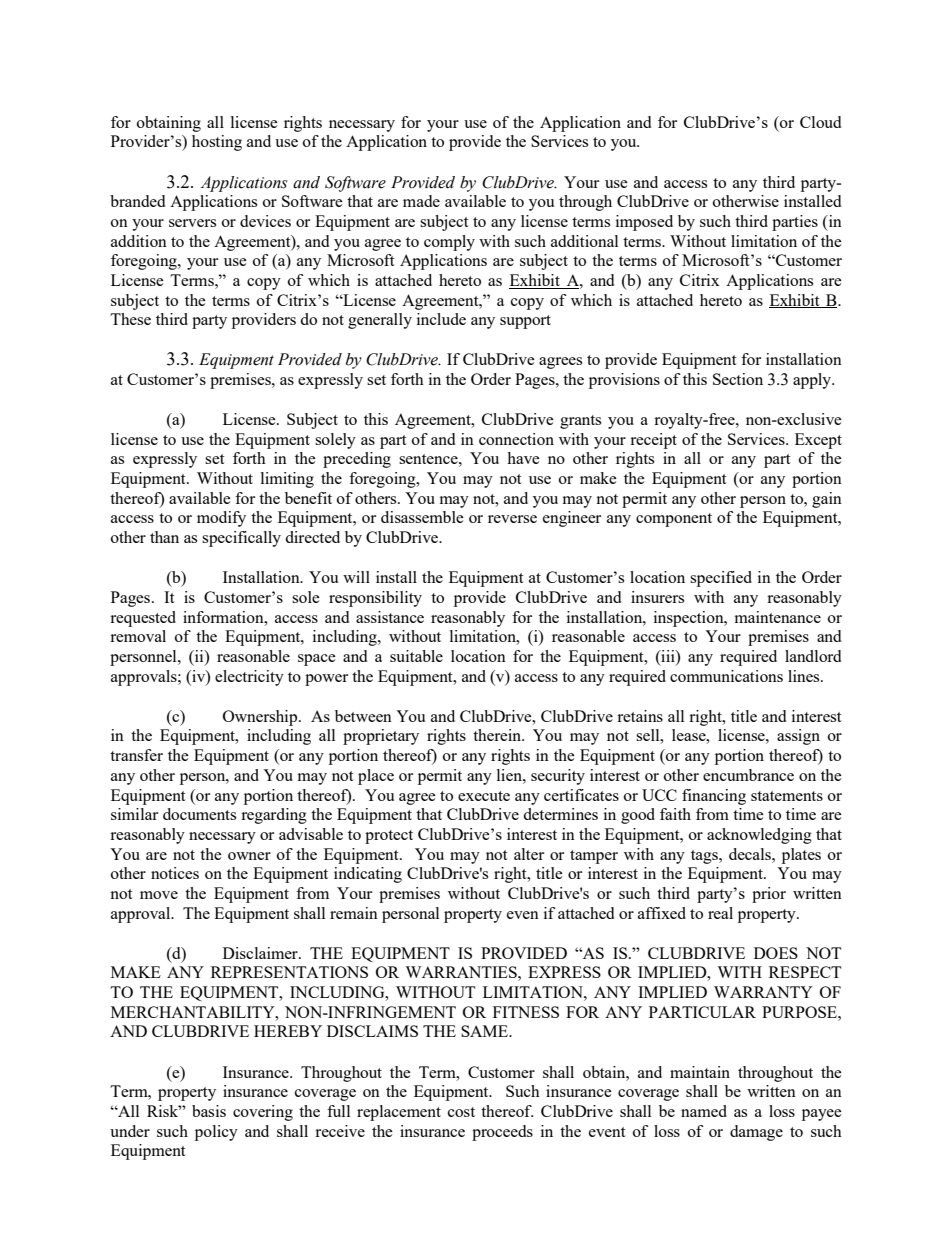  Describe the element at coordinates (130, 319) in the document. I see `These` at that location.
